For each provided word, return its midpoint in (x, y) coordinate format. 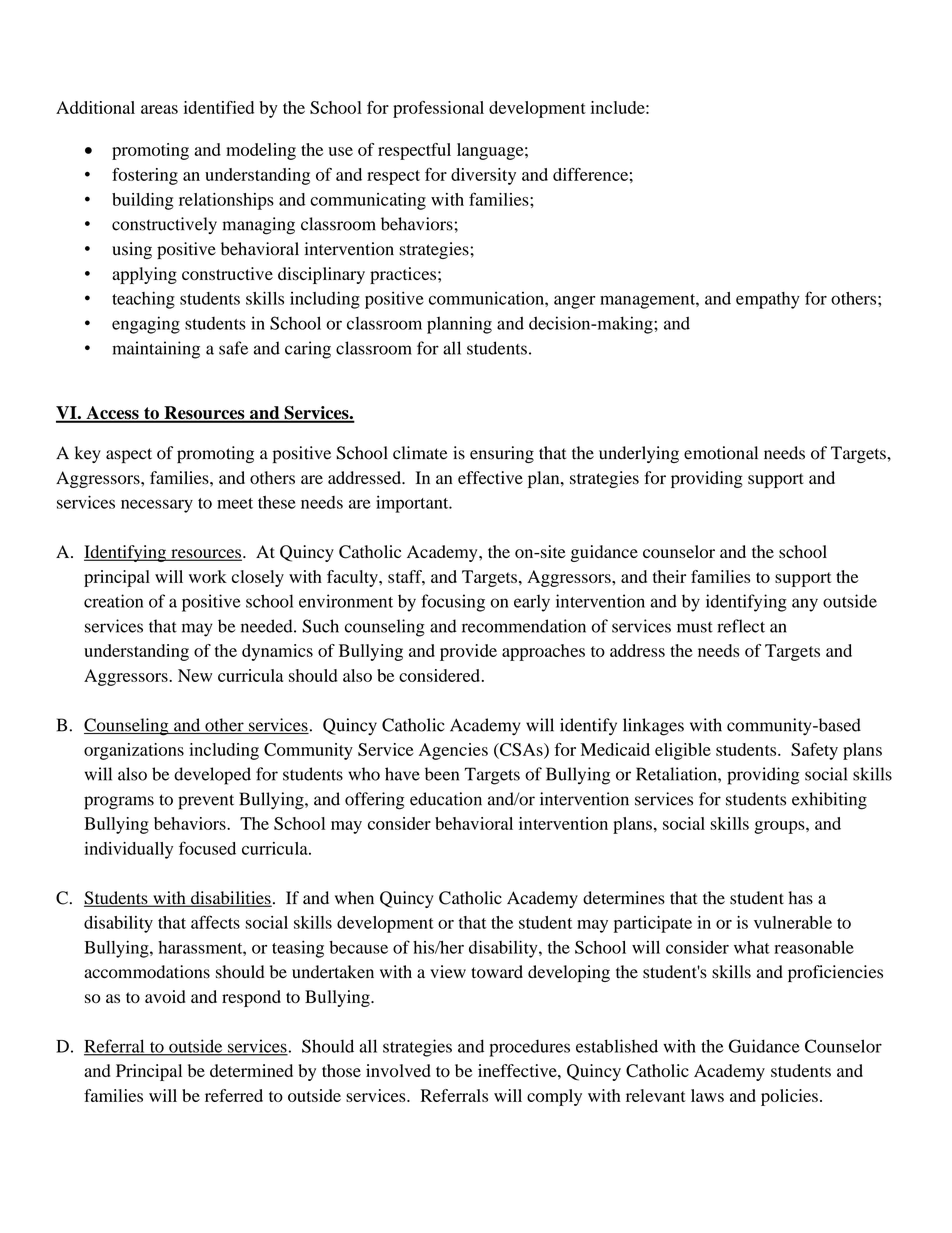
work (208, 576)
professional (438, 109)
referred (234, 1095)
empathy (768, 300)
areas (159, 109)
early (532, 603)
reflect (741, 626)
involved (398, 1070)
